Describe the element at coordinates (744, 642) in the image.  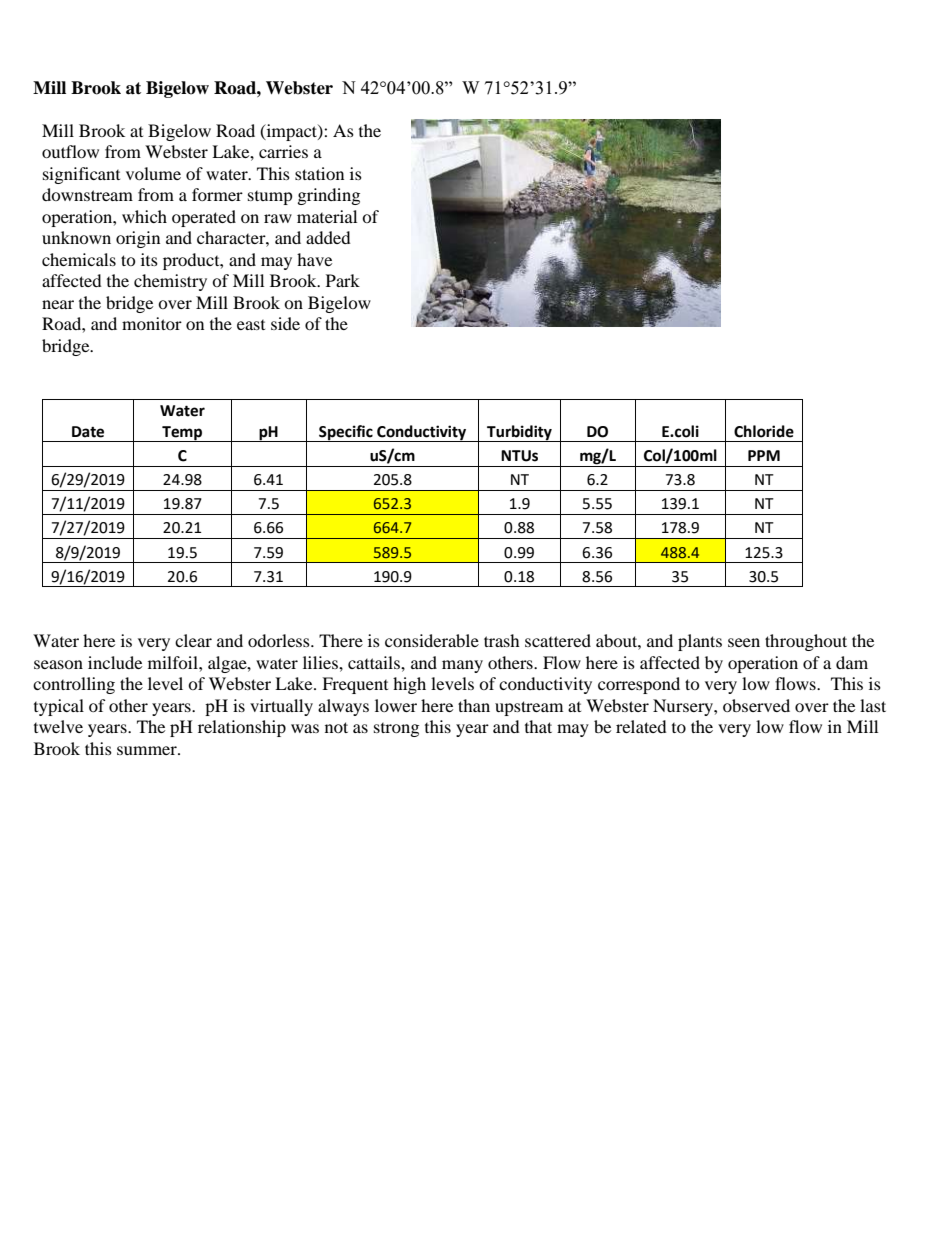
I see `seen` at that location.
